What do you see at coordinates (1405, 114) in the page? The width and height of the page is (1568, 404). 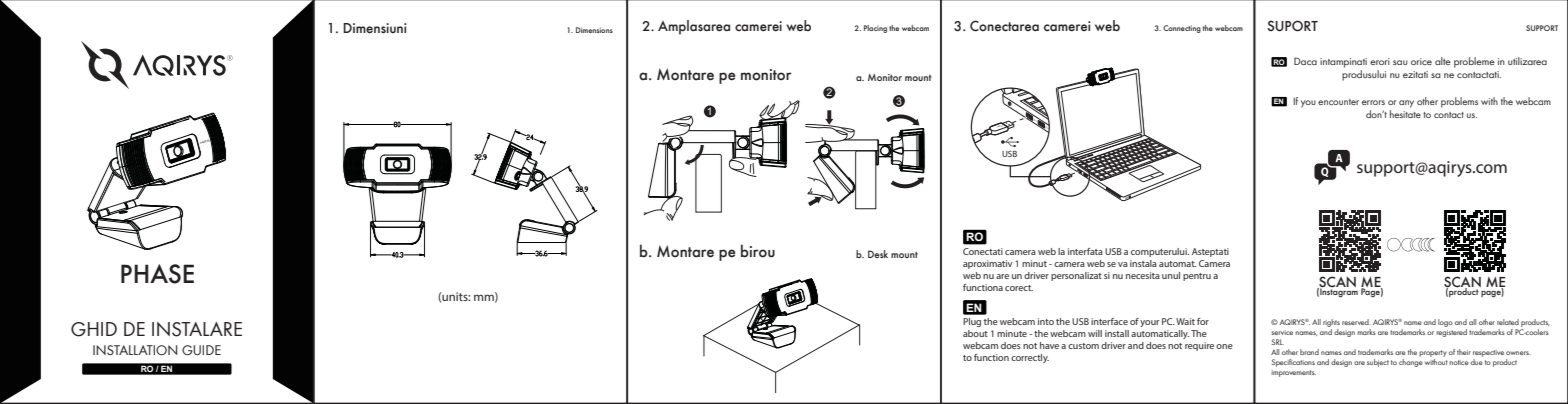 I see `hesitate` at bounding box center [1405, 114].
